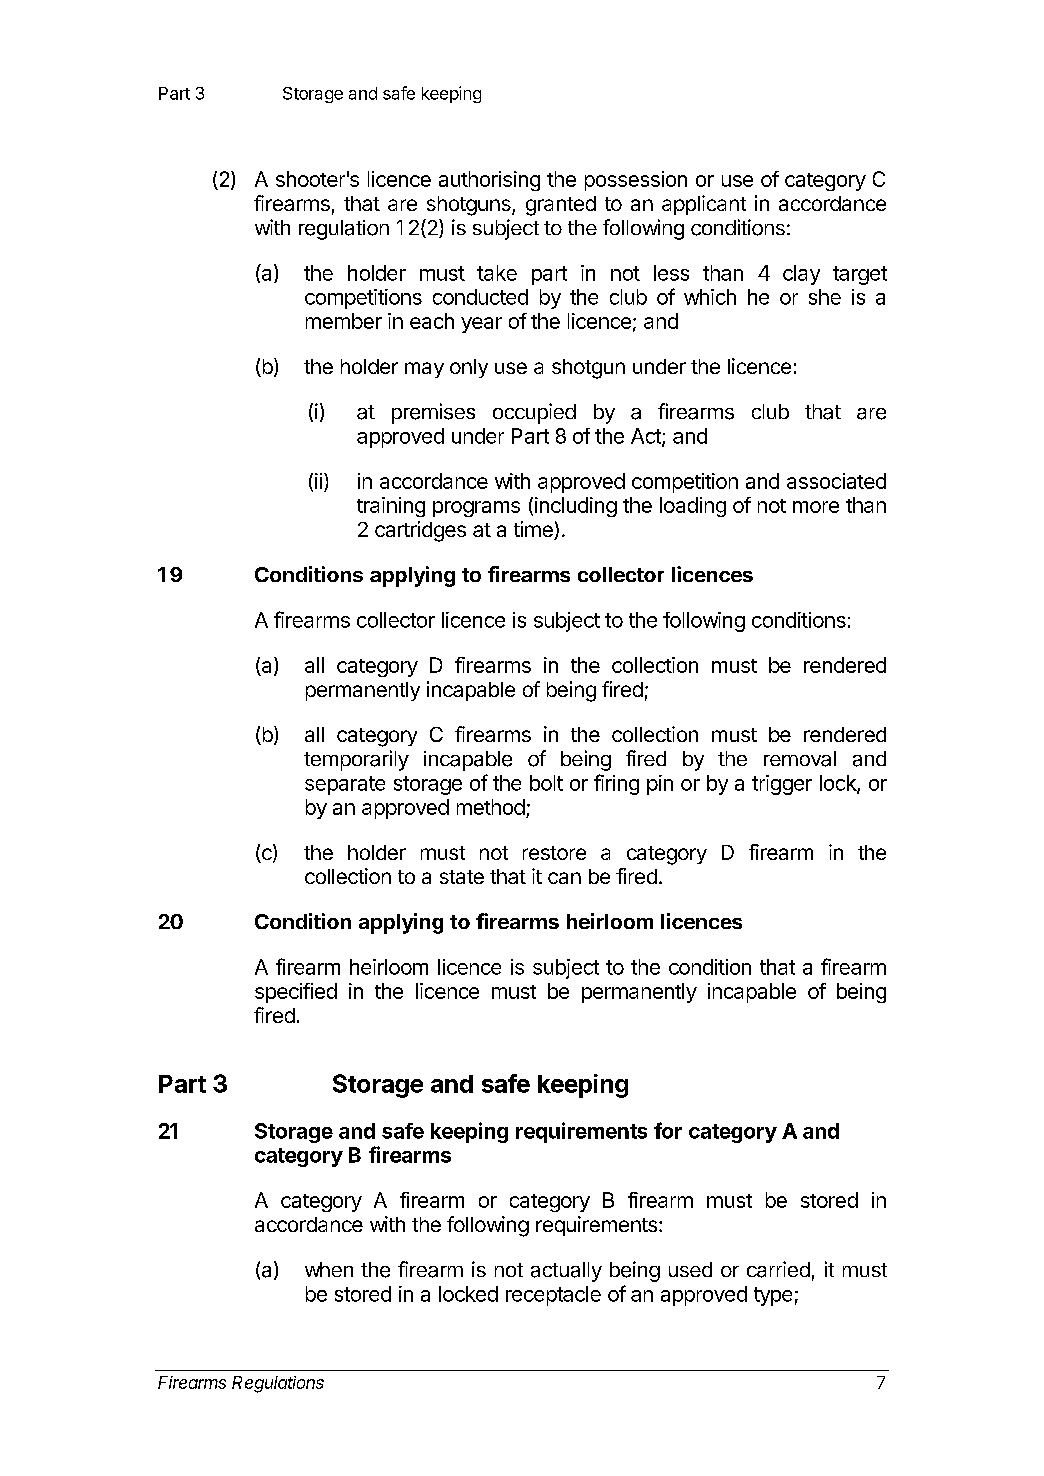  Describe the element at coordinates (546, 783) in the screenshot. I see `bolt` at that location.
